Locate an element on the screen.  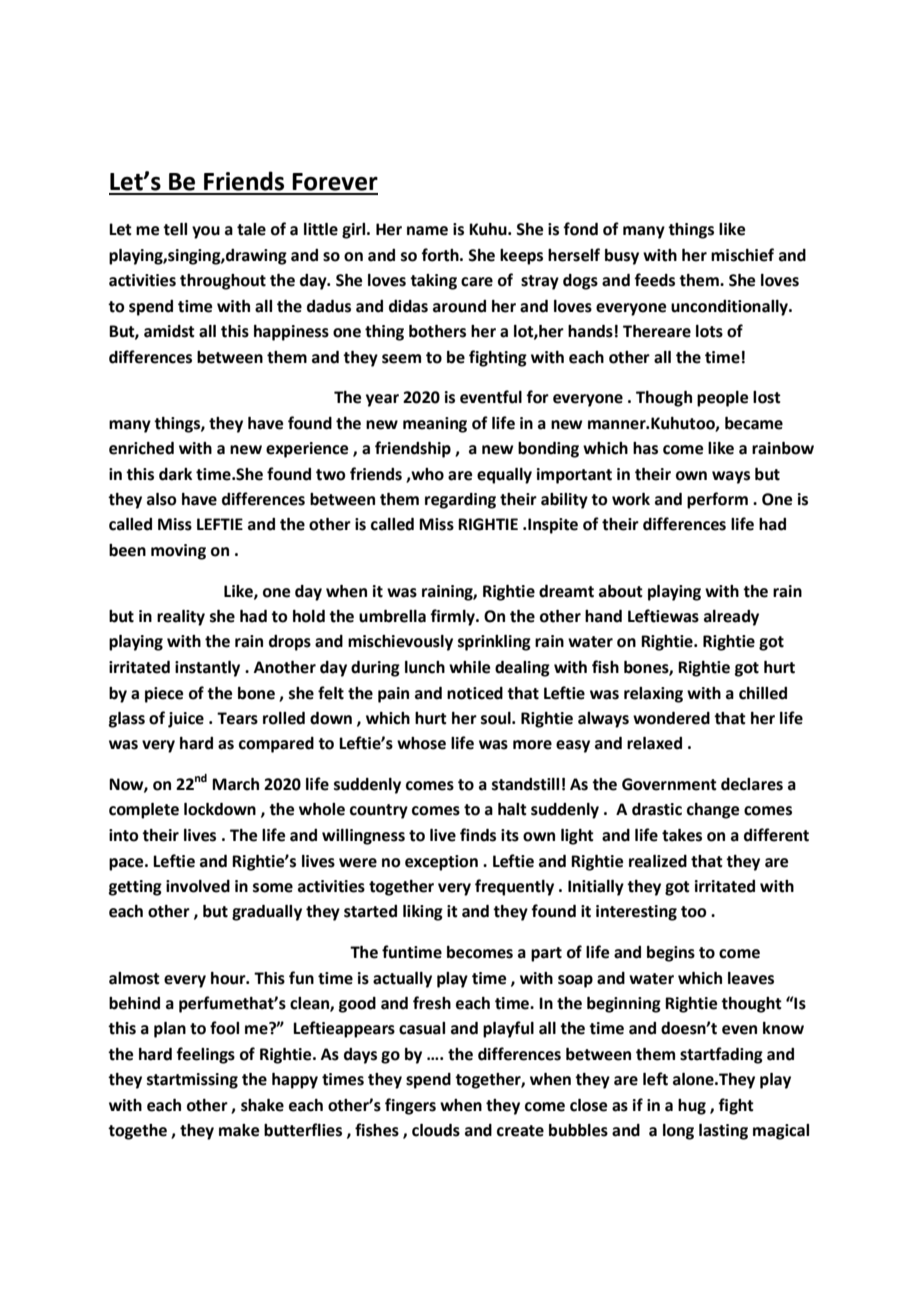
liking is located at coordinates (423, 913).
